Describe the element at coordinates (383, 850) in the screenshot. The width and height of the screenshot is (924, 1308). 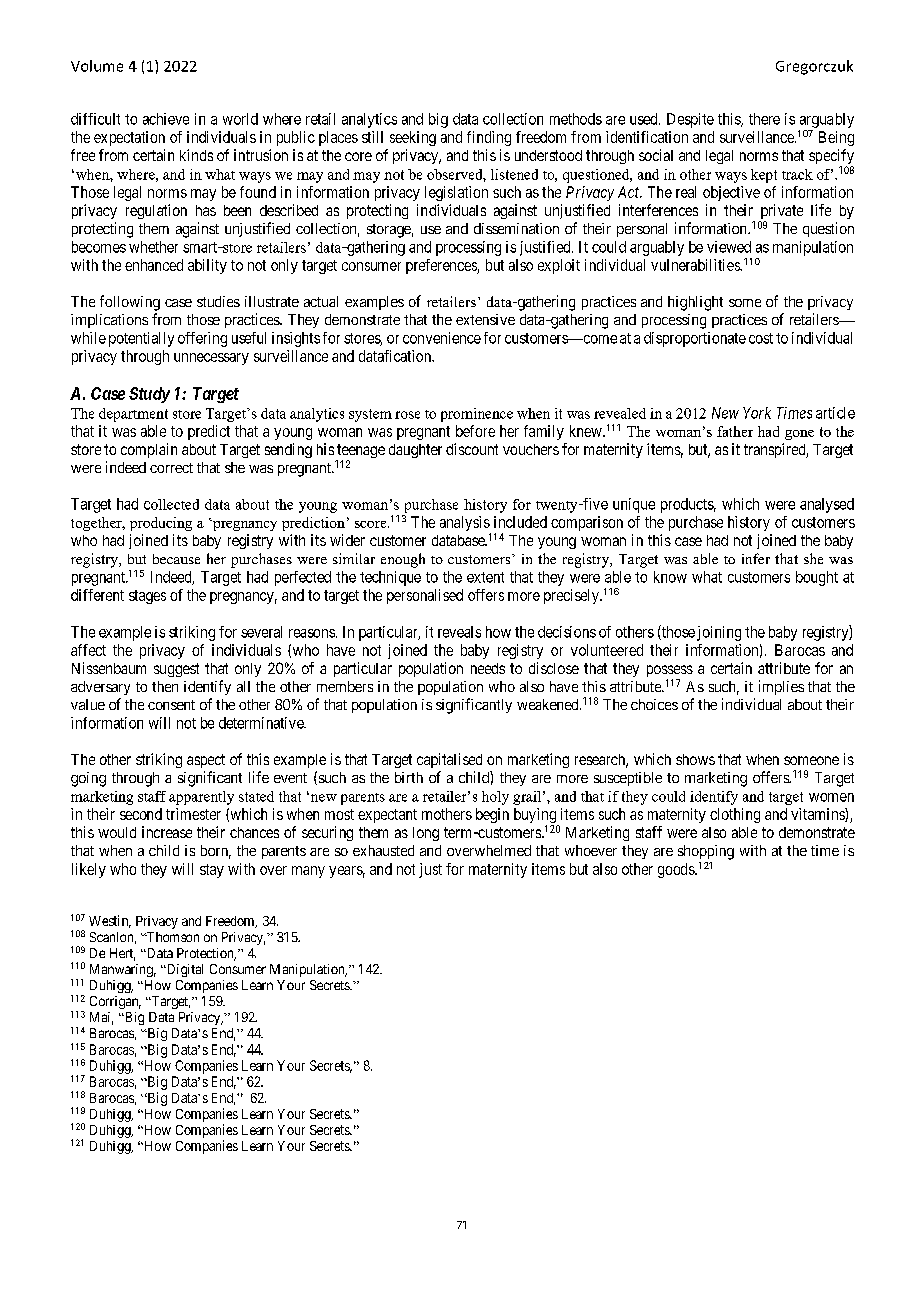
I see `exhausted` at that location.
